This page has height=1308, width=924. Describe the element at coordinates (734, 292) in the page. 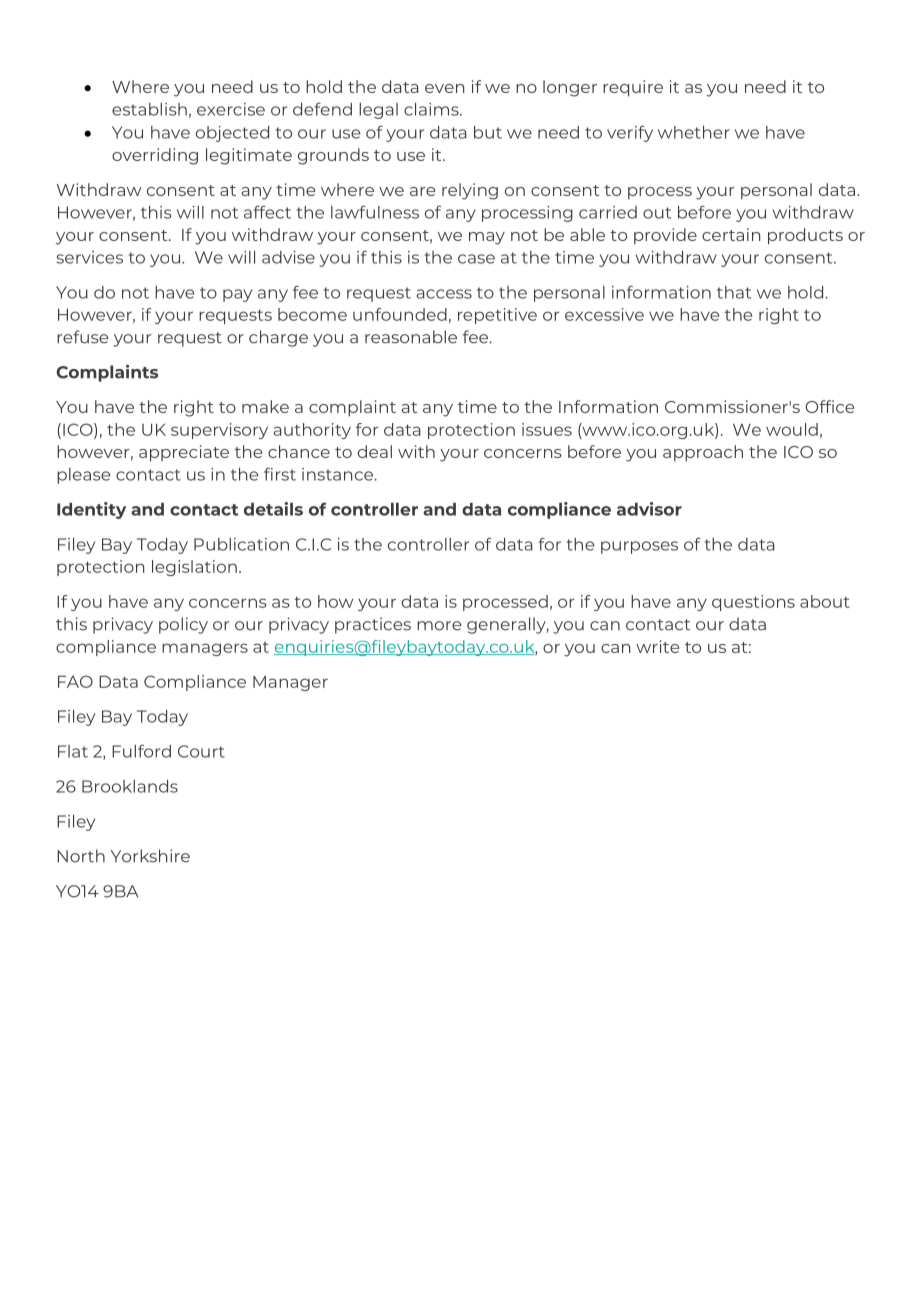

I see `that` at that location.
